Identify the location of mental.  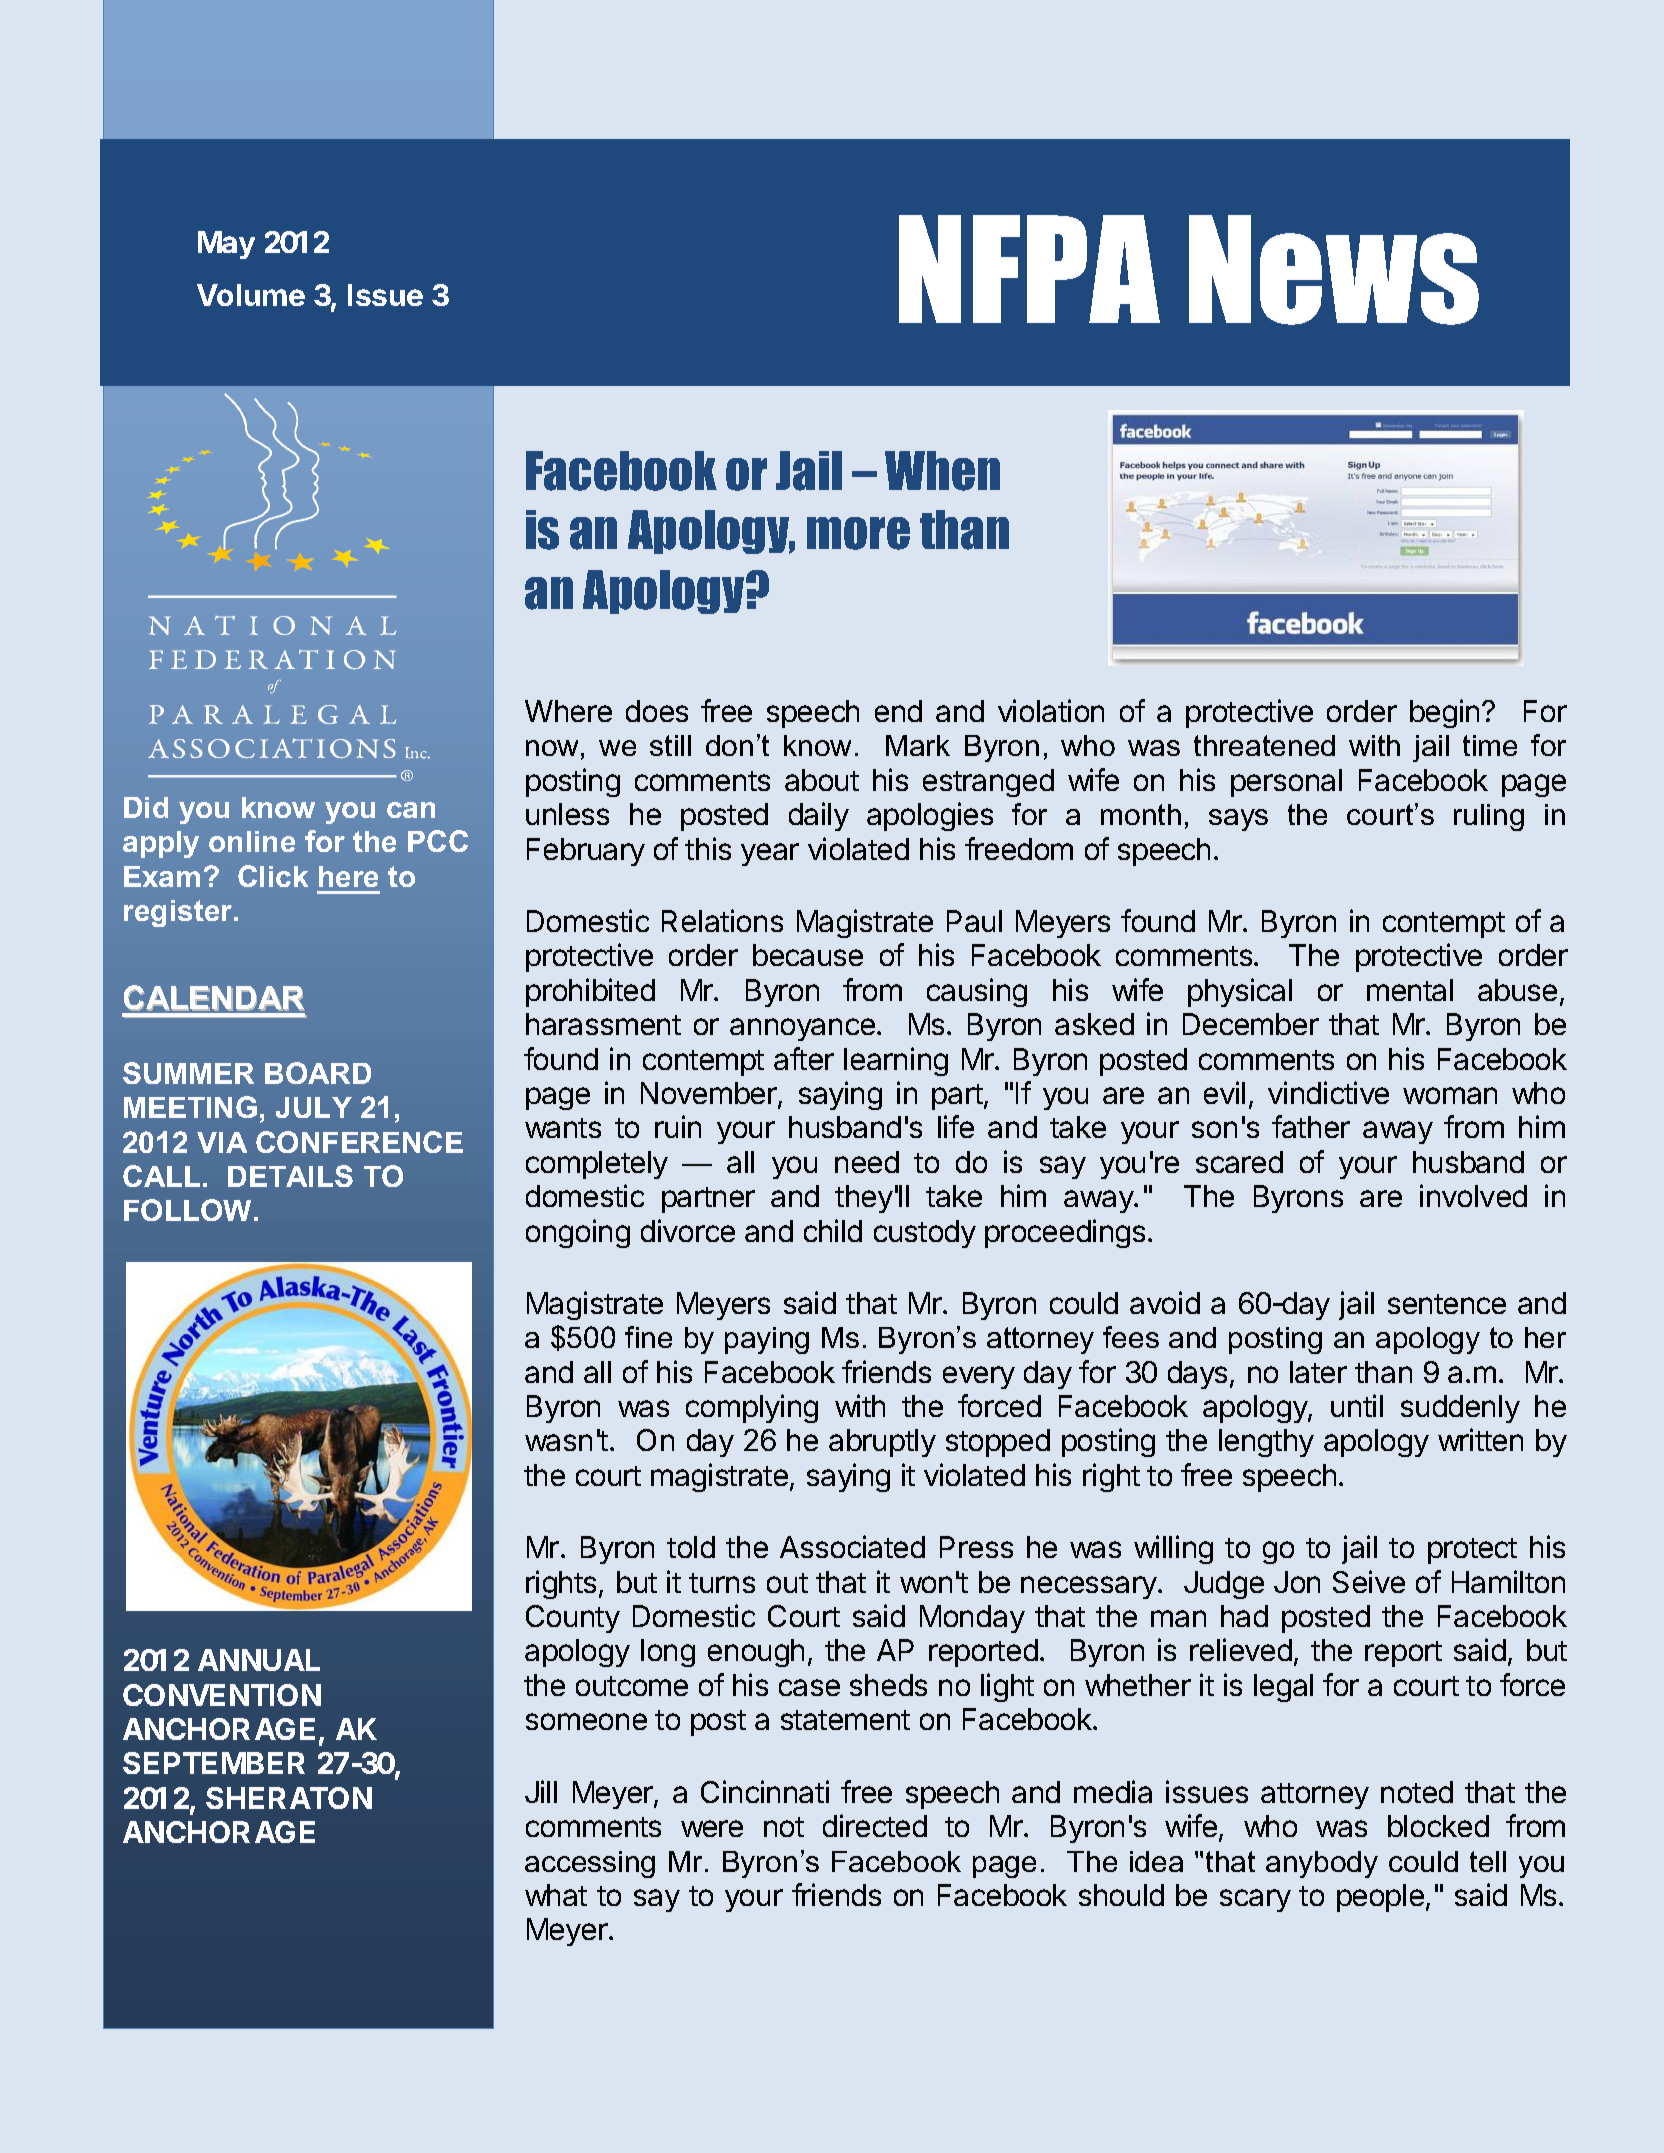
(1410, 990).
